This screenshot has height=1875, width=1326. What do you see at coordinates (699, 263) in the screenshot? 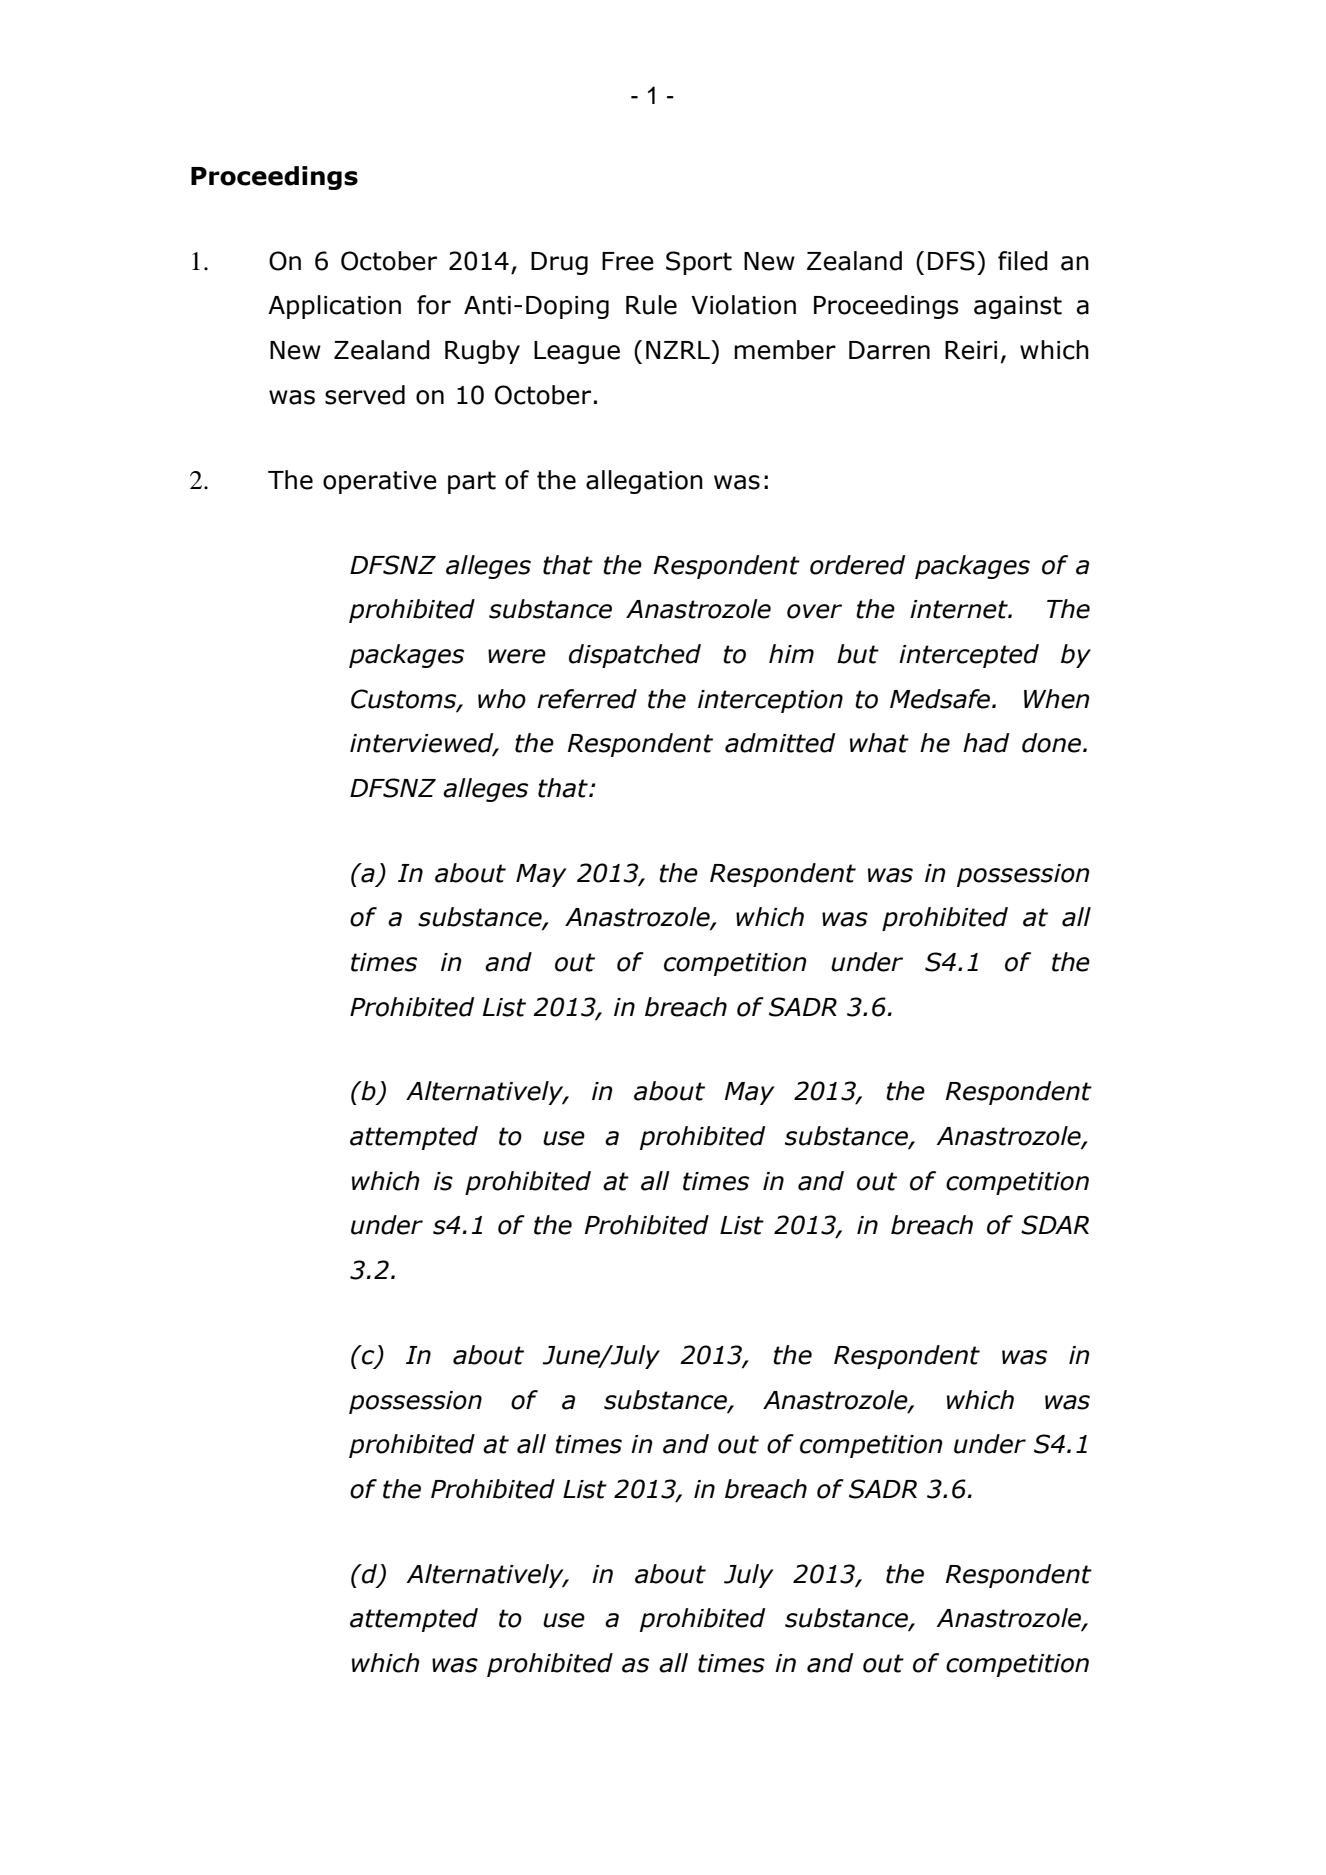
I see `Sport` at bounding box center [699, 263].
